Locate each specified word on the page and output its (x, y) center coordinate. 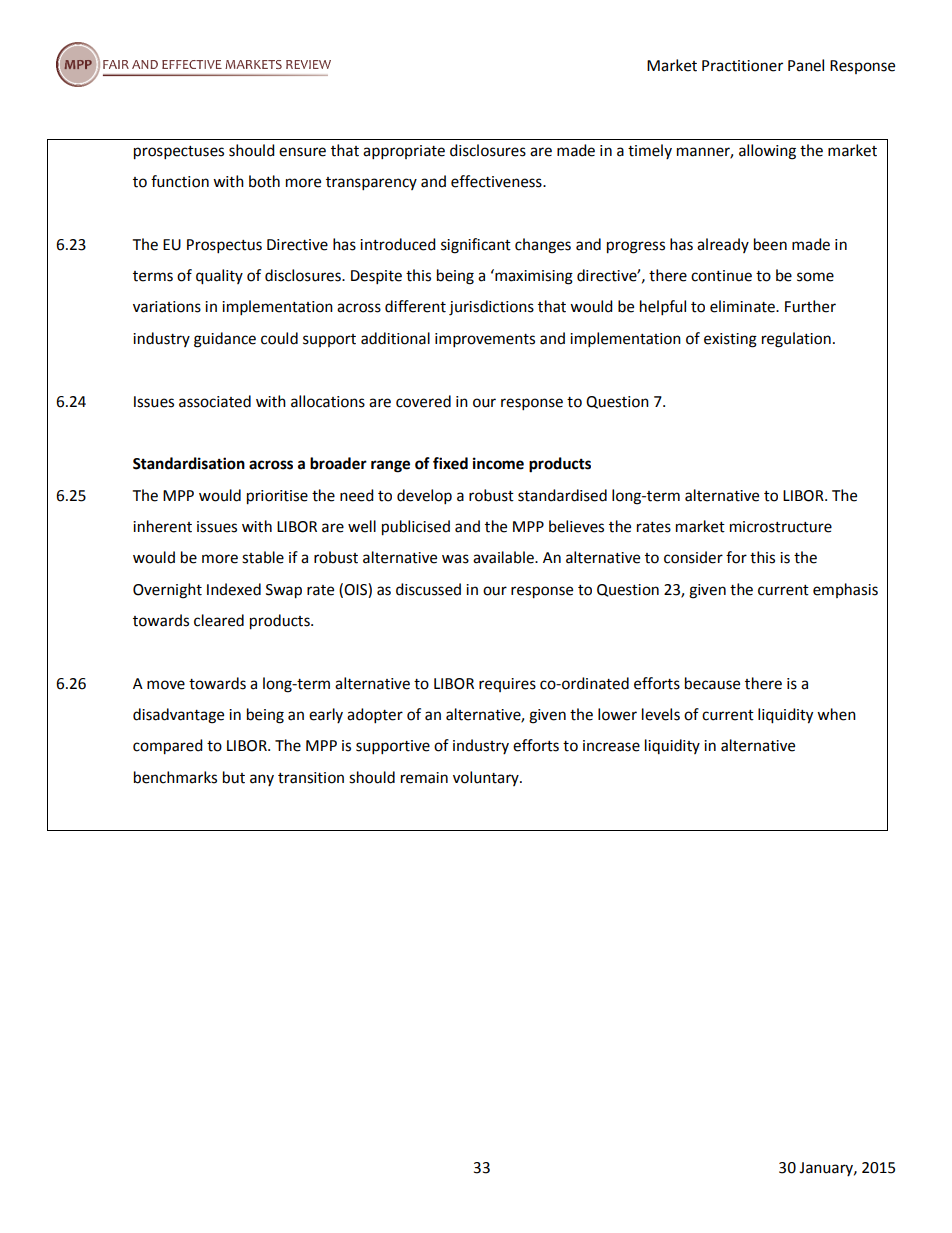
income (498, 463)
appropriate (404, 152)
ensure (302, 152)
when (836, 714)
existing (730, 340)
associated (215, 401)
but (234, 777)
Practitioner (742, 66)
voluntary (487, 778)
